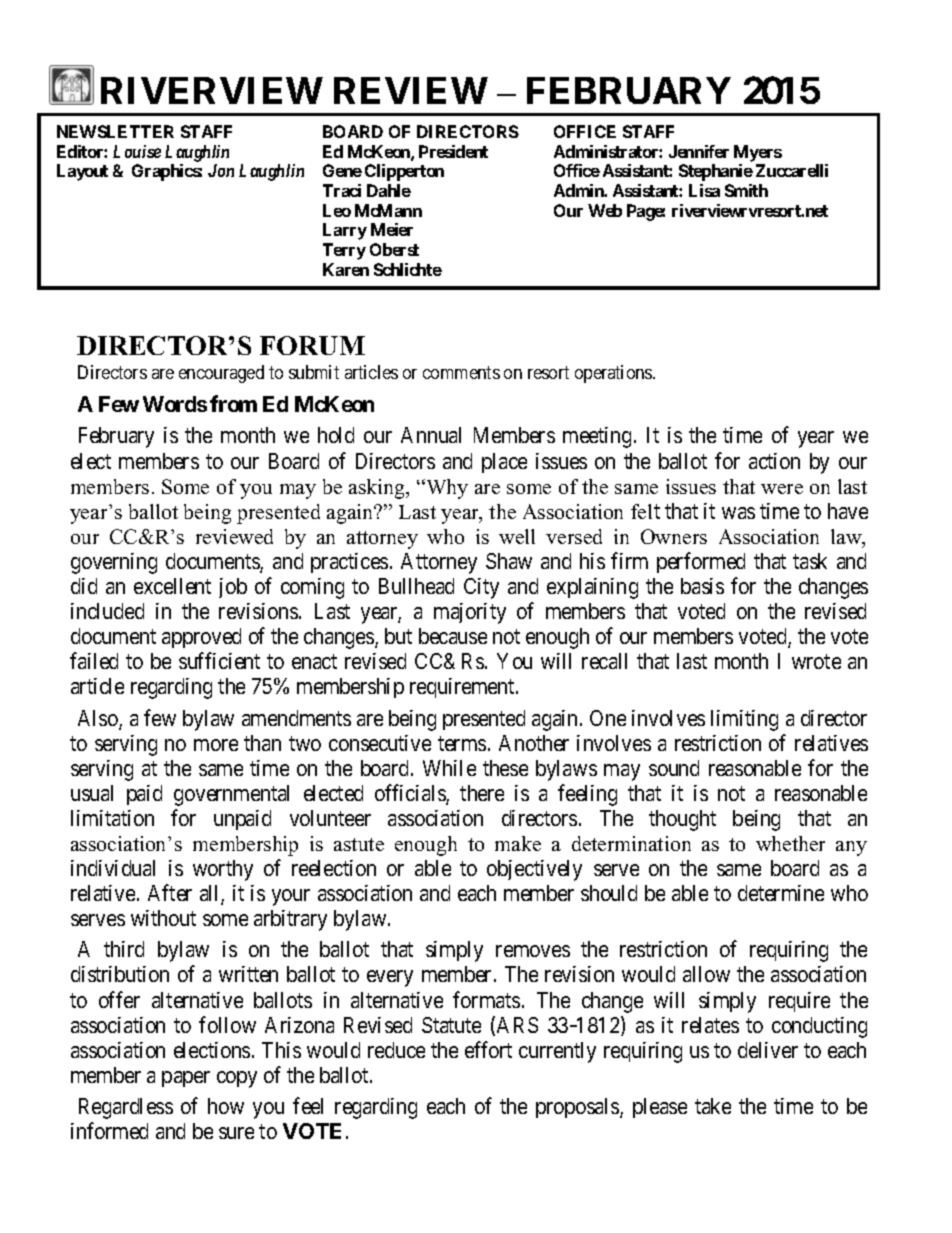  Describe the element at coordinates (186, 1079) in the page. I see `paper` at that location.
